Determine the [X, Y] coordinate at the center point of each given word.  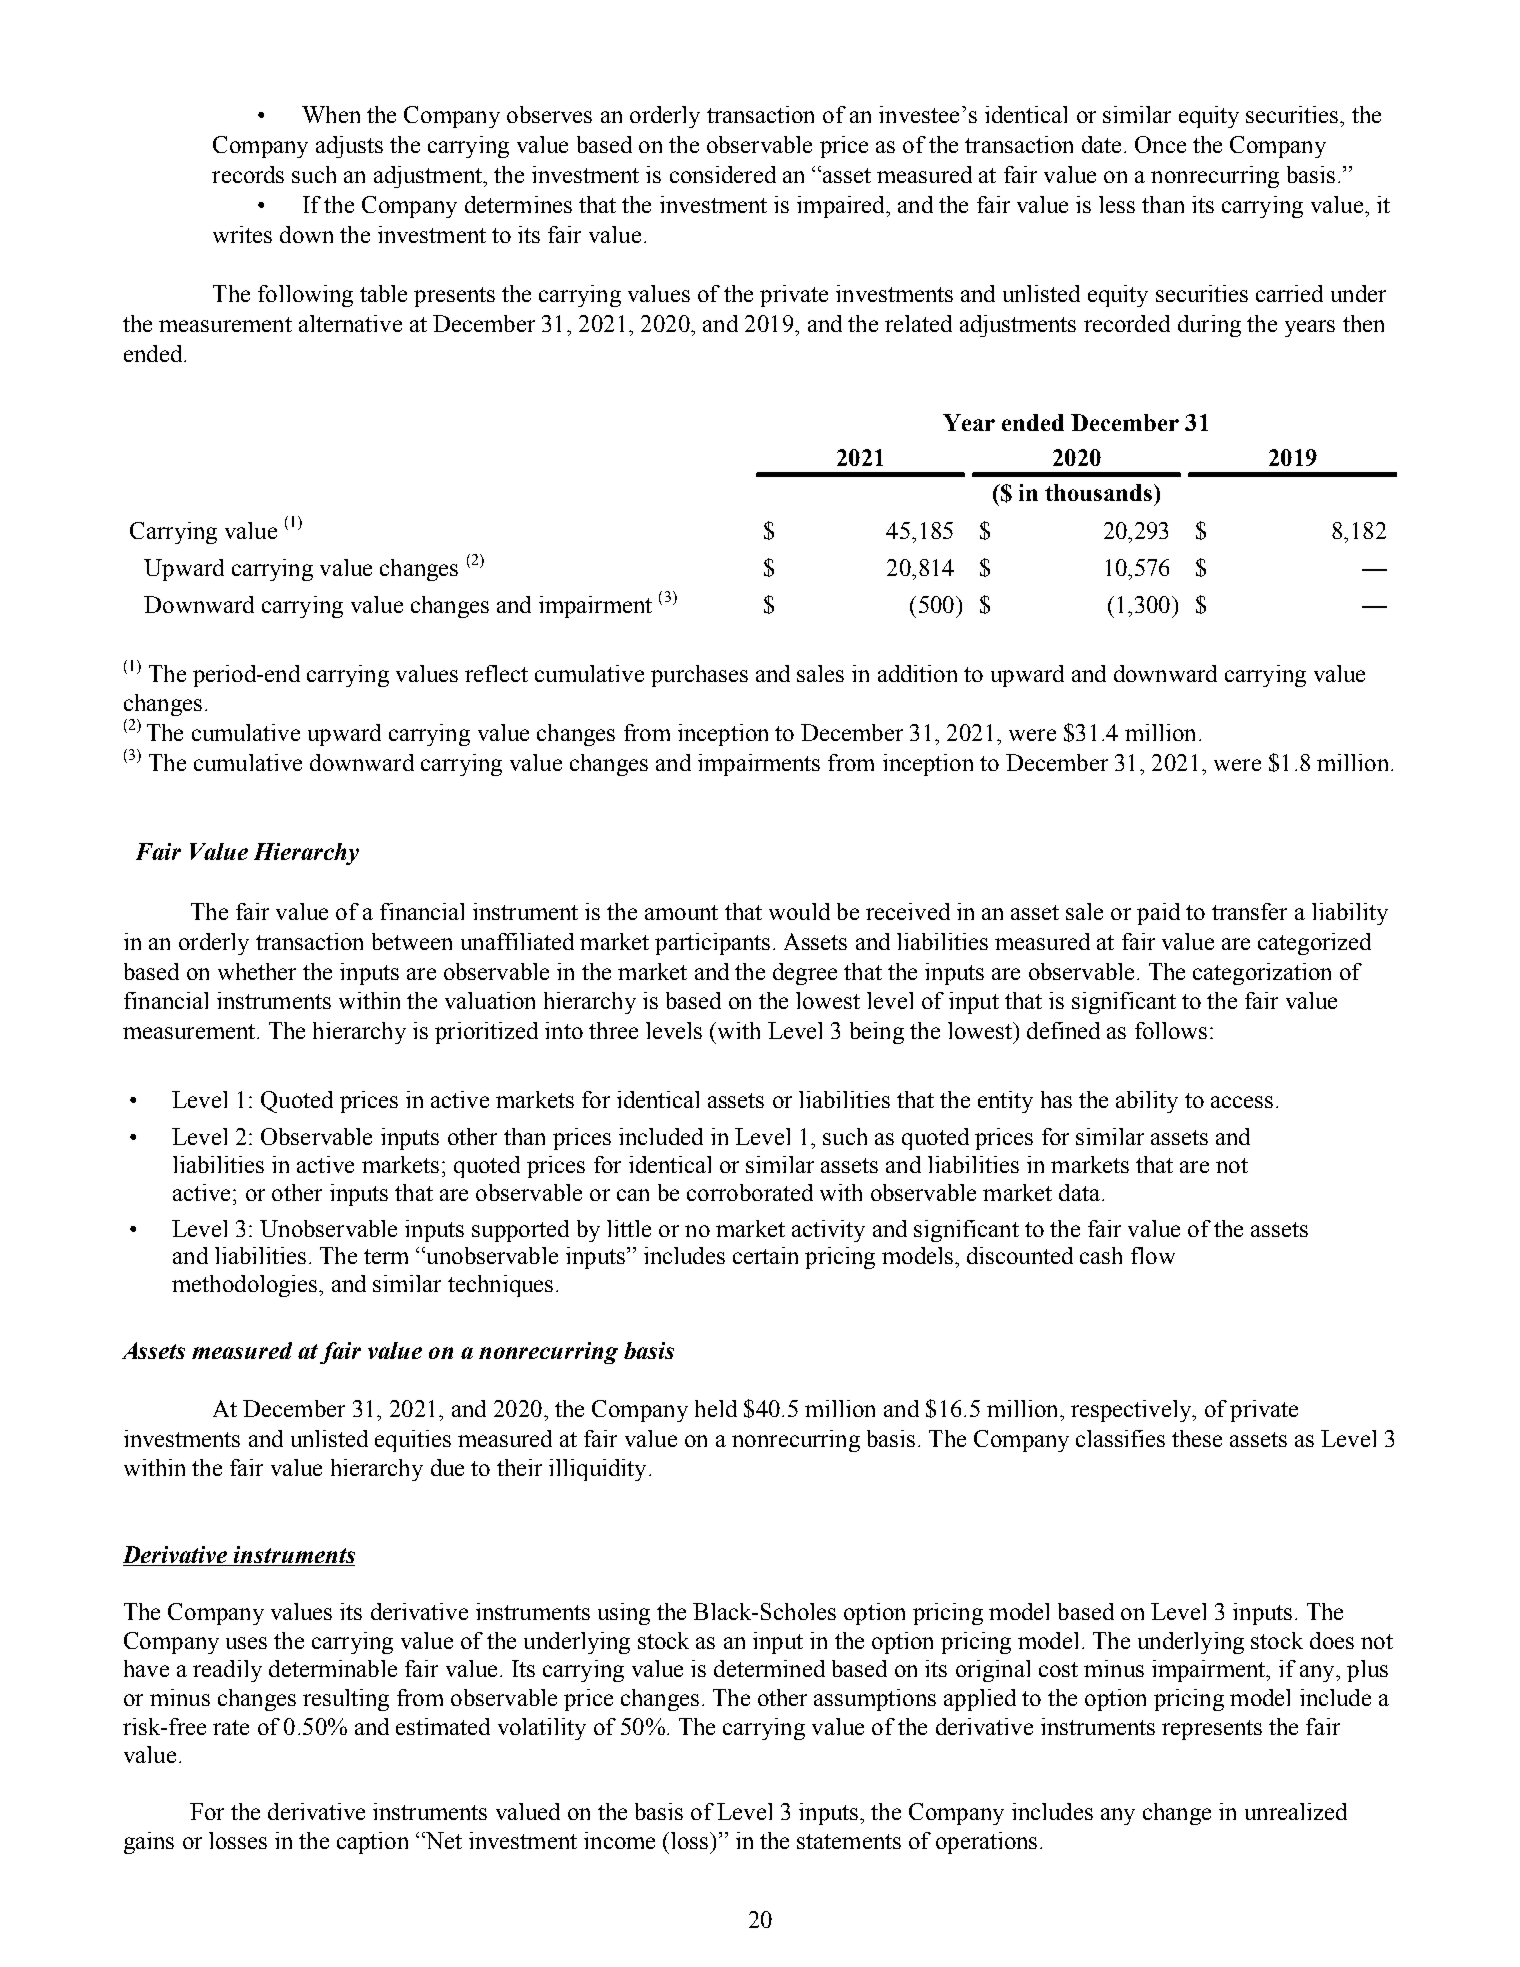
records [248, 174]
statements [849, 1841]
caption [372, 1843]
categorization [1262, 974]
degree [805, 974]
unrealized [1296, 1811]
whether [257, 971]
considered [723, 174]
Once [1160, 144]
